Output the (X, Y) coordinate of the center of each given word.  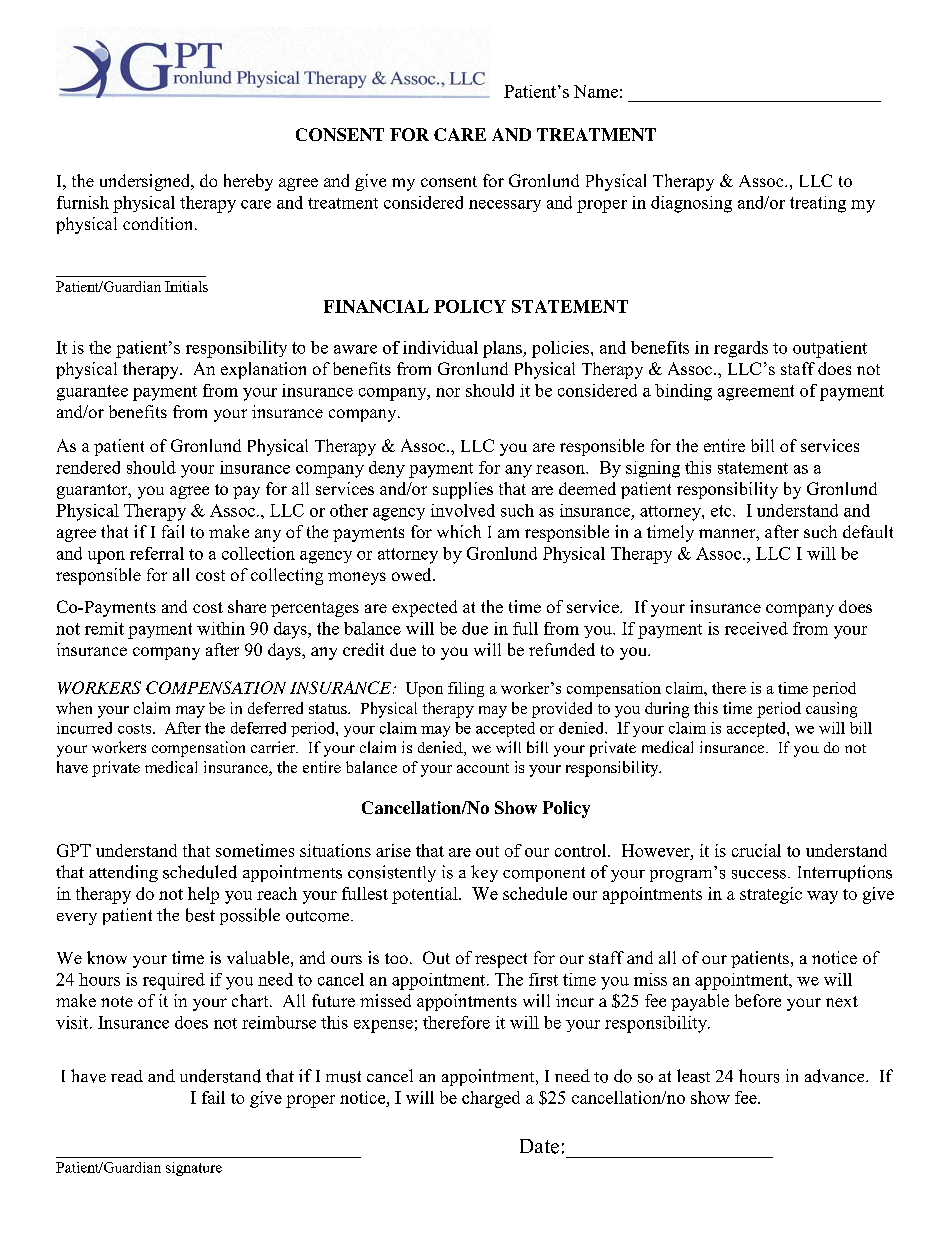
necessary (505, 206)
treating (818, 204)
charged (491, 1099)
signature (194, 1169)
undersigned (146, 182)
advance (836, 1076)
